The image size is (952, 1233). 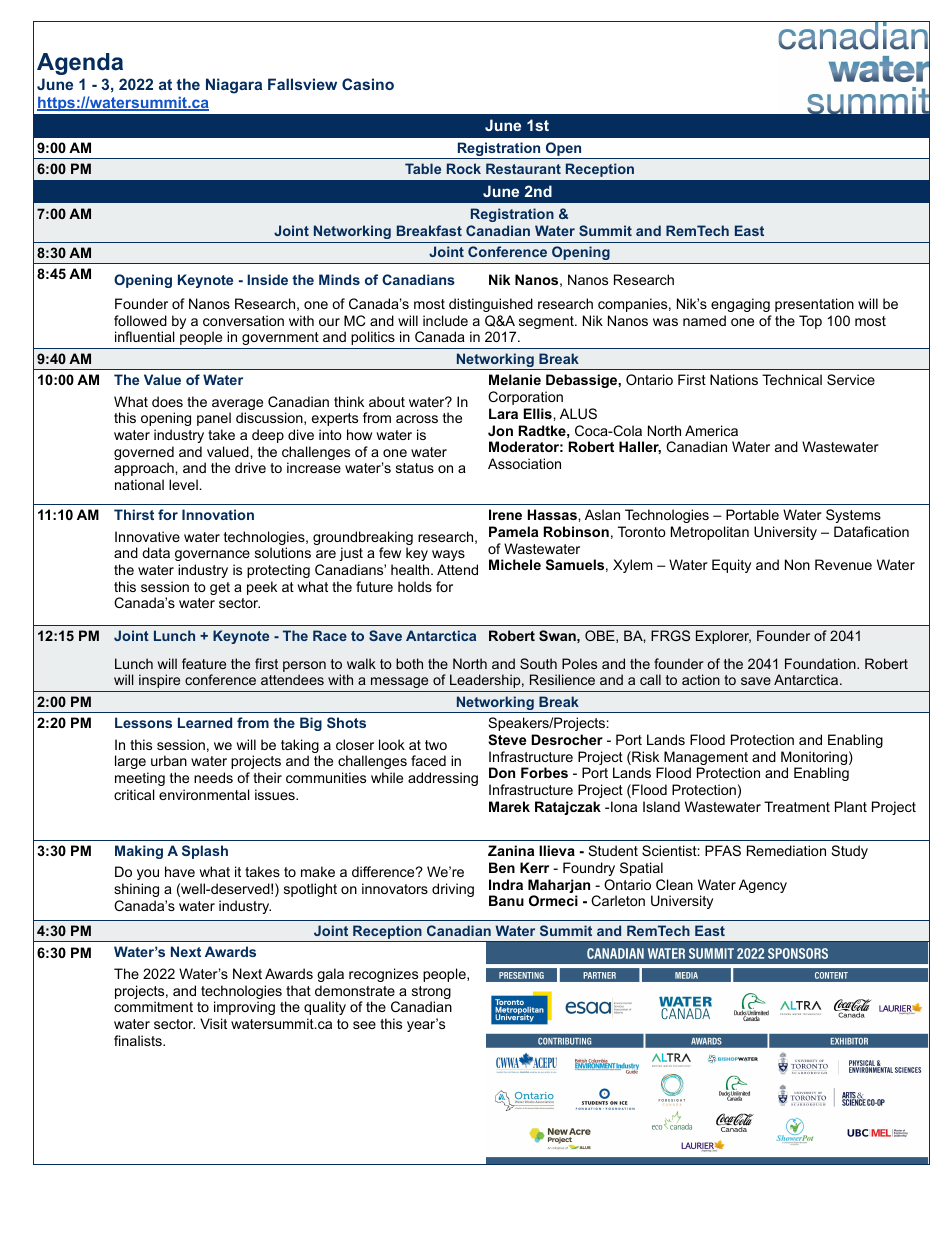 I want to click on Restaurant, so click(x=523, y=168).
